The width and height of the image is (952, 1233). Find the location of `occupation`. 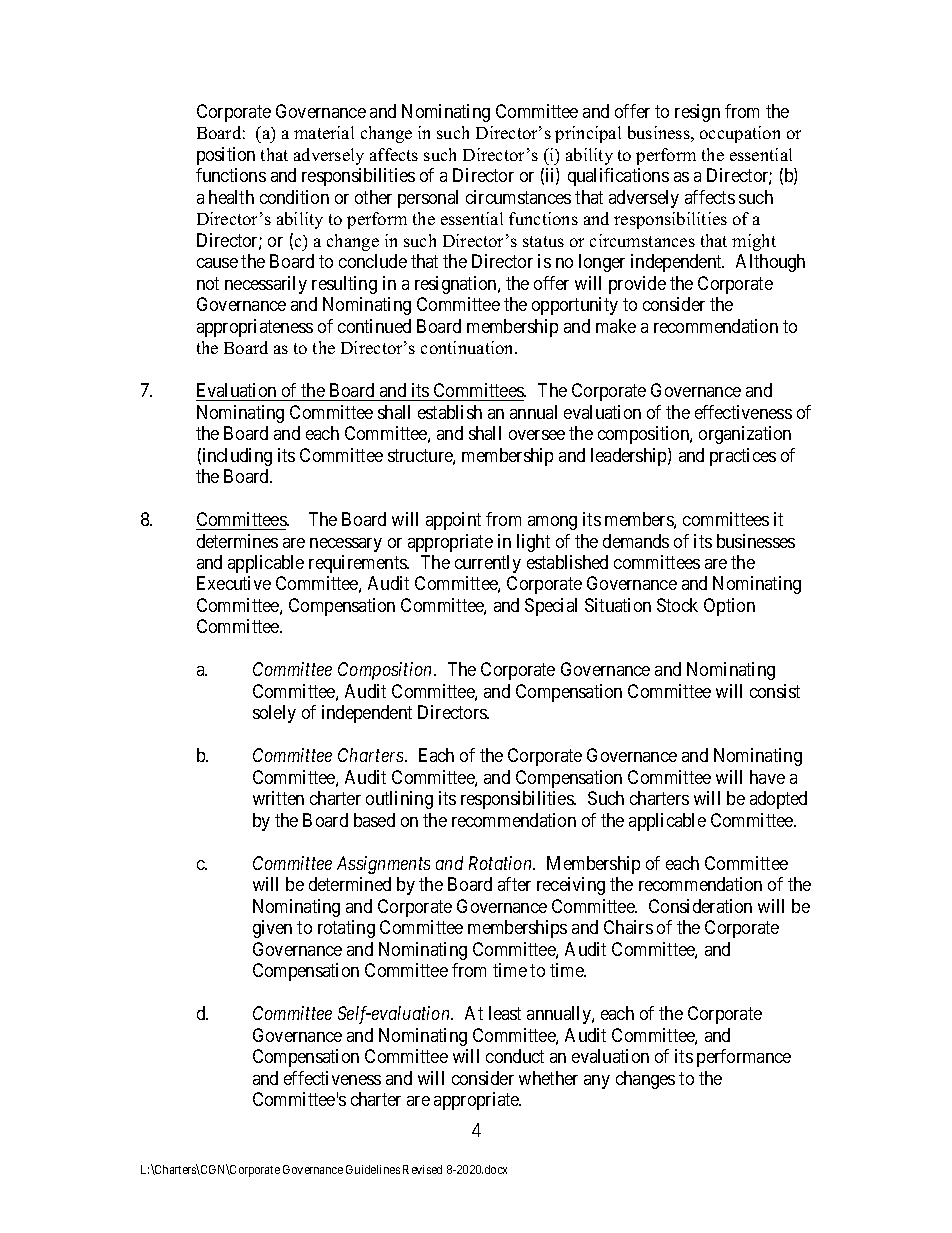

occupation is located at coordinates (740, 134).
